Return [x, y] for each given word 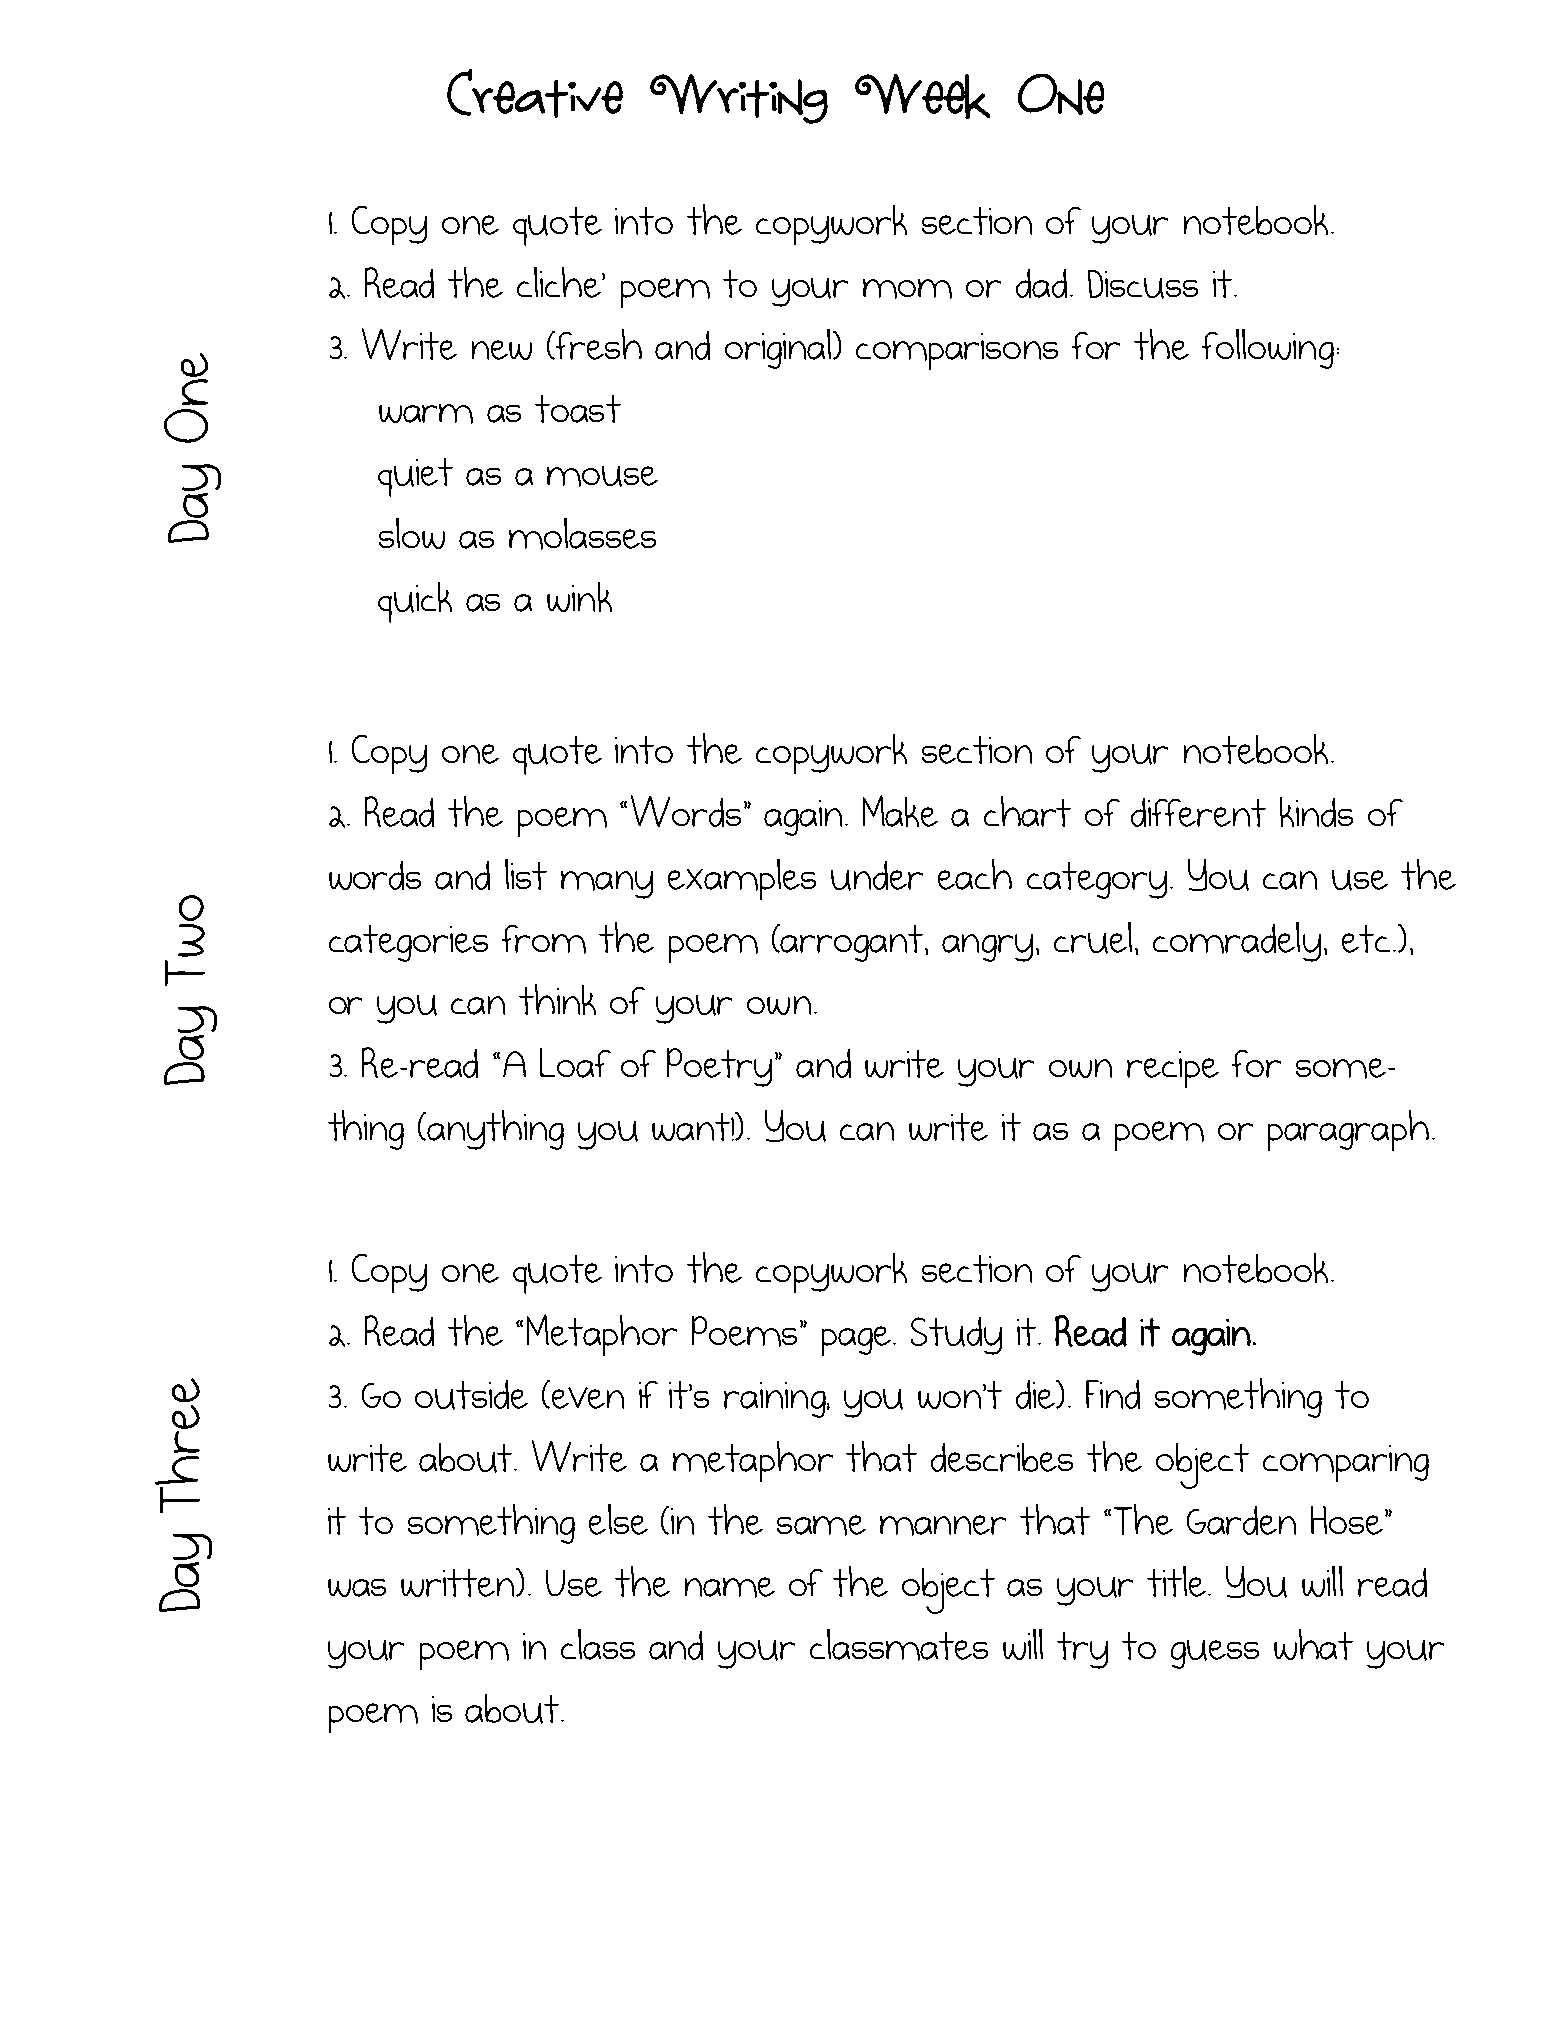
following [1268, 349]
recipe [1173, 1069]
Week [922, 96]
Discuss [1143, 284]
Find [1113, 1394]
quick [415, 602]
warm [426, 414]
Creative [535, 93]
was [357, 1588]
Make [900, 811]
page [858, 1341]
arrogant [852, 943]
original [778, 349]
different [1198, 812]
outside [471, 1395]
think [557, 999]
